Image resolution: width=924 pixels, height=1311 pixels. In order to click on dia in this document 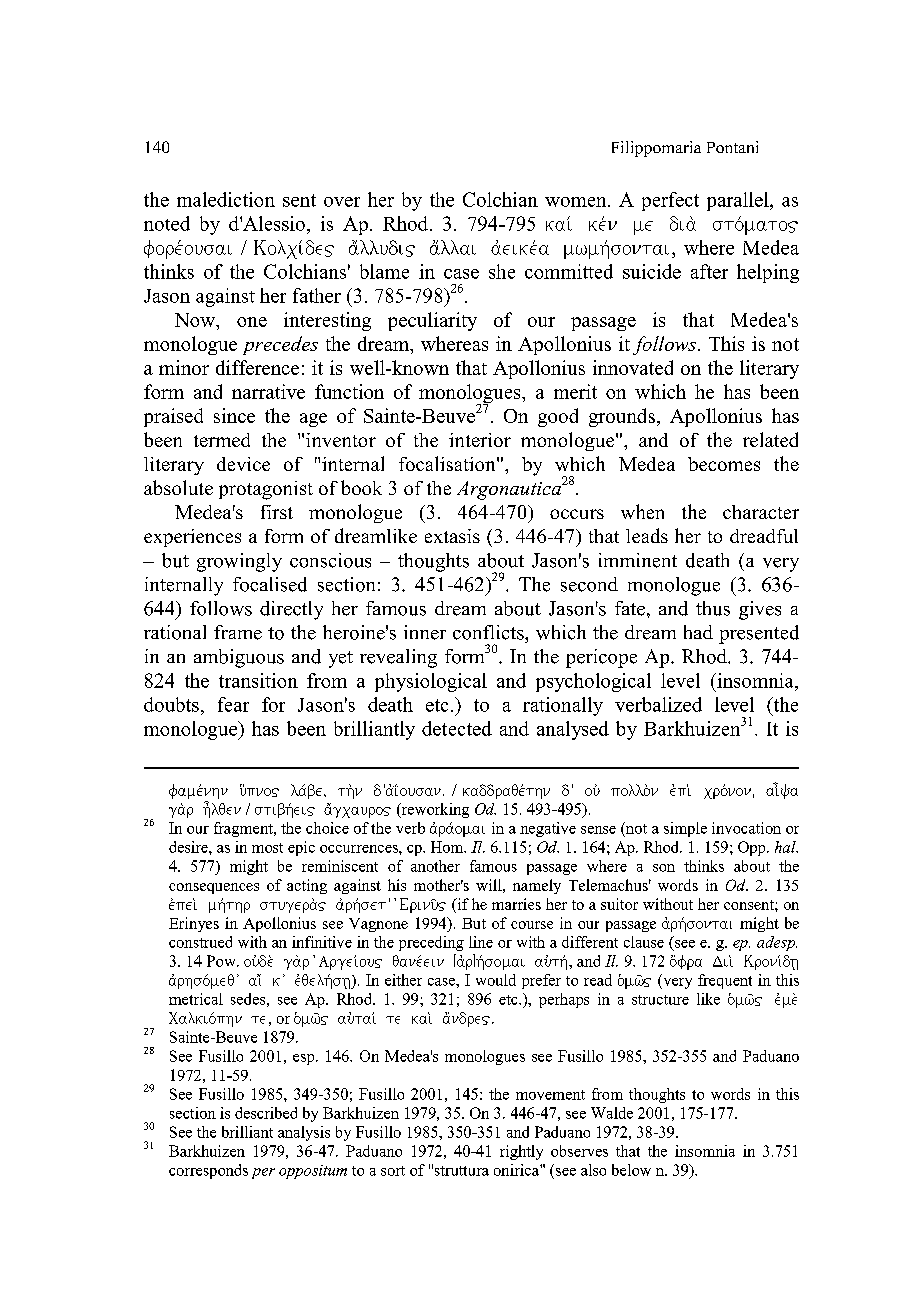, I will do `click(683, 223)`.
